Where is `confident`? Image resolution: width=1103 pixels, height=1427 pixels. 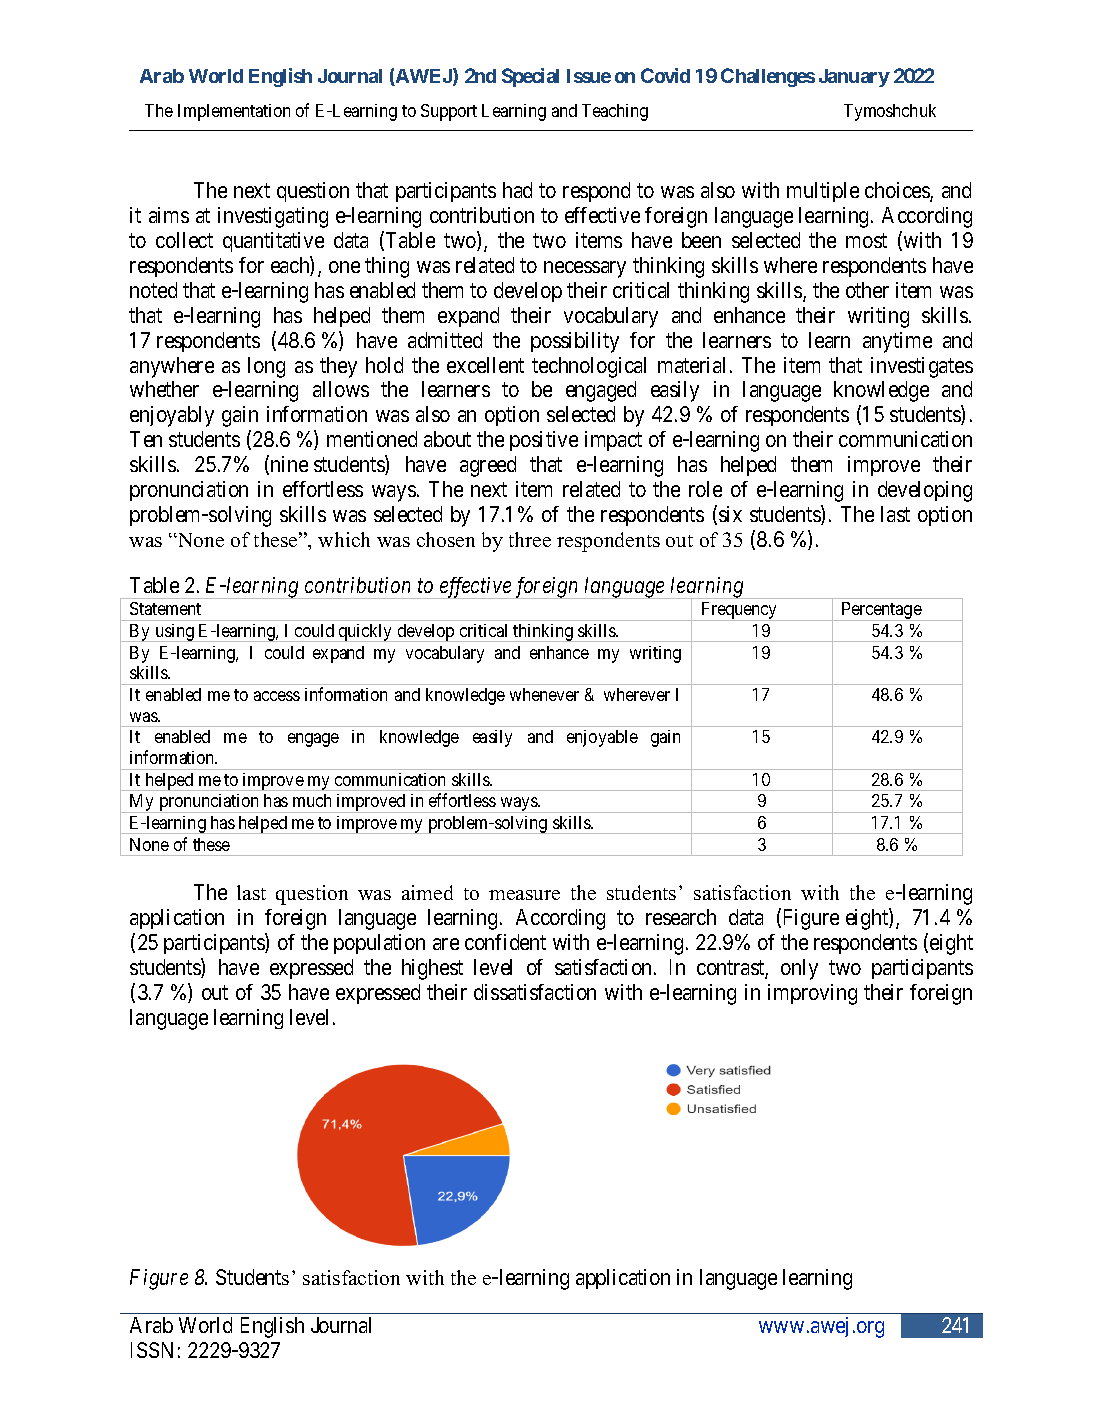
confident is located at coordinates (505, 942).
